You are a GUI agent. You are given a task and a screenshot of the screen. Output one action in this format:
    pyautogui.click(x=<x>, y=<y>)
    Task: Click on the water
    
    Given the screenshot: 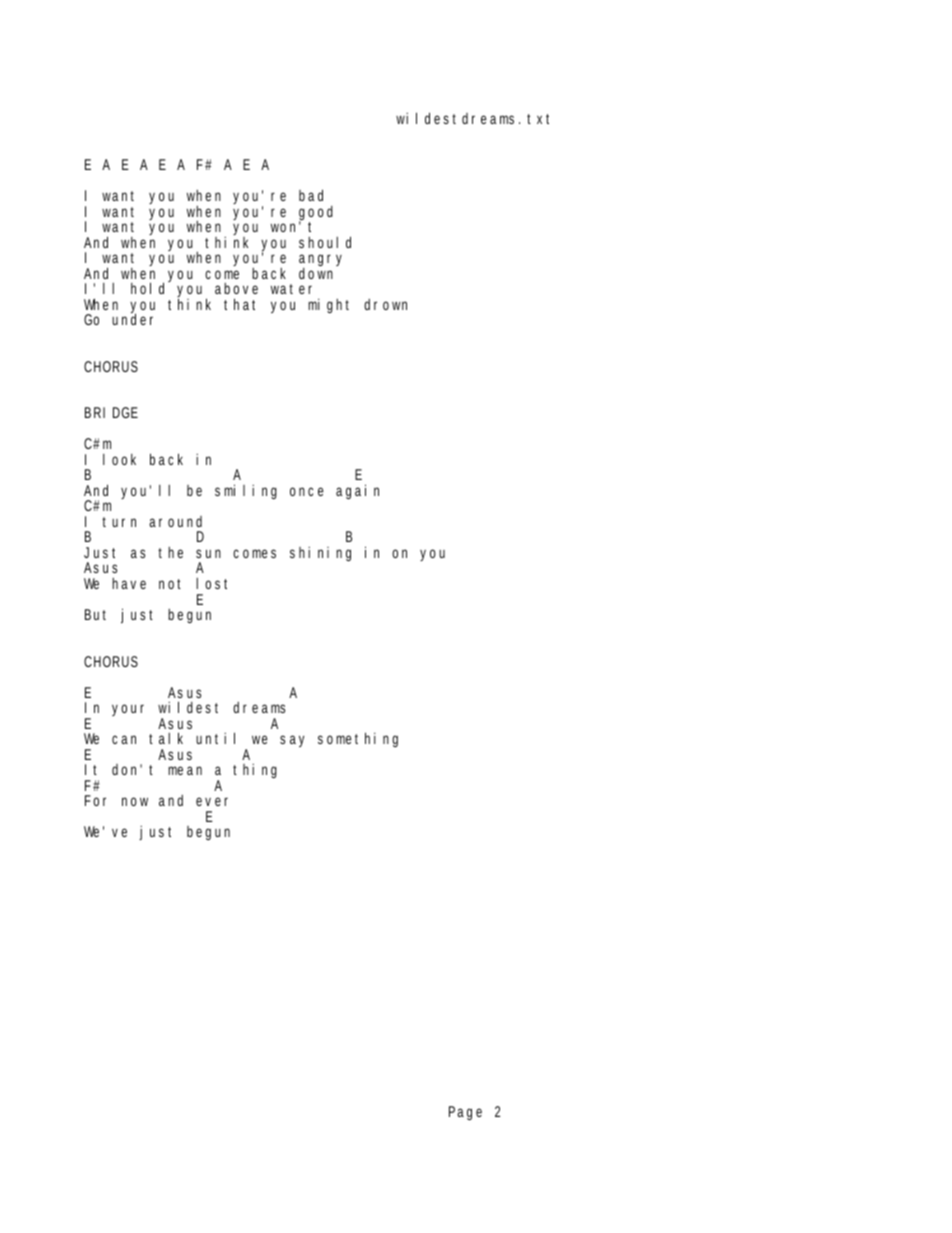 What is the action you would take?
    pyautogui.click(x=291, y=289)
